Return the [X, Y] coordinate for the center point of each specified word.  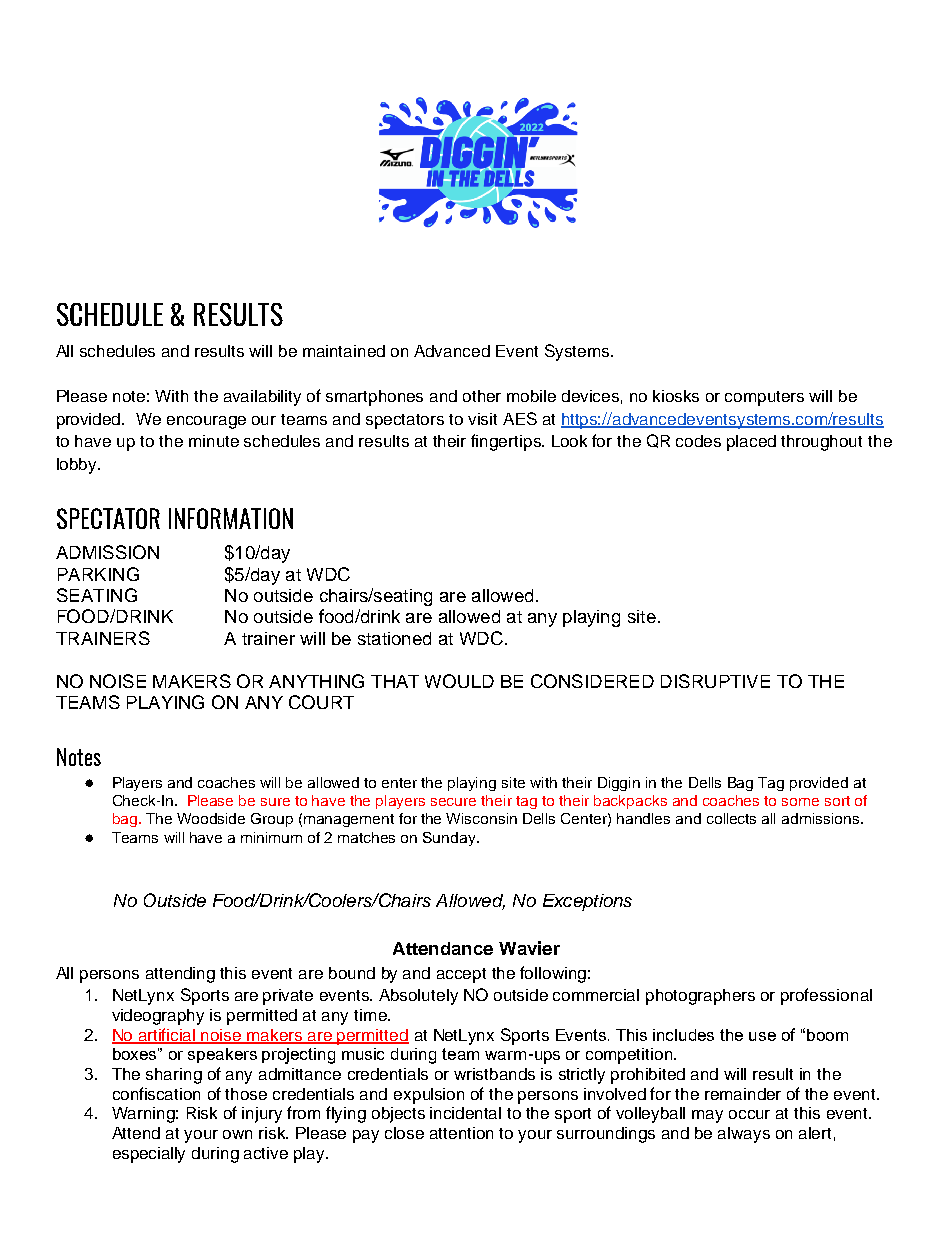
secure [453, 802]
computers [764, 398]
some [800, 802]
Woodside [211, 818]
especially [149, 1155]
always [744, 1135]
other [482, 396]
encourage [206, 422]
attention [461, 1133]
